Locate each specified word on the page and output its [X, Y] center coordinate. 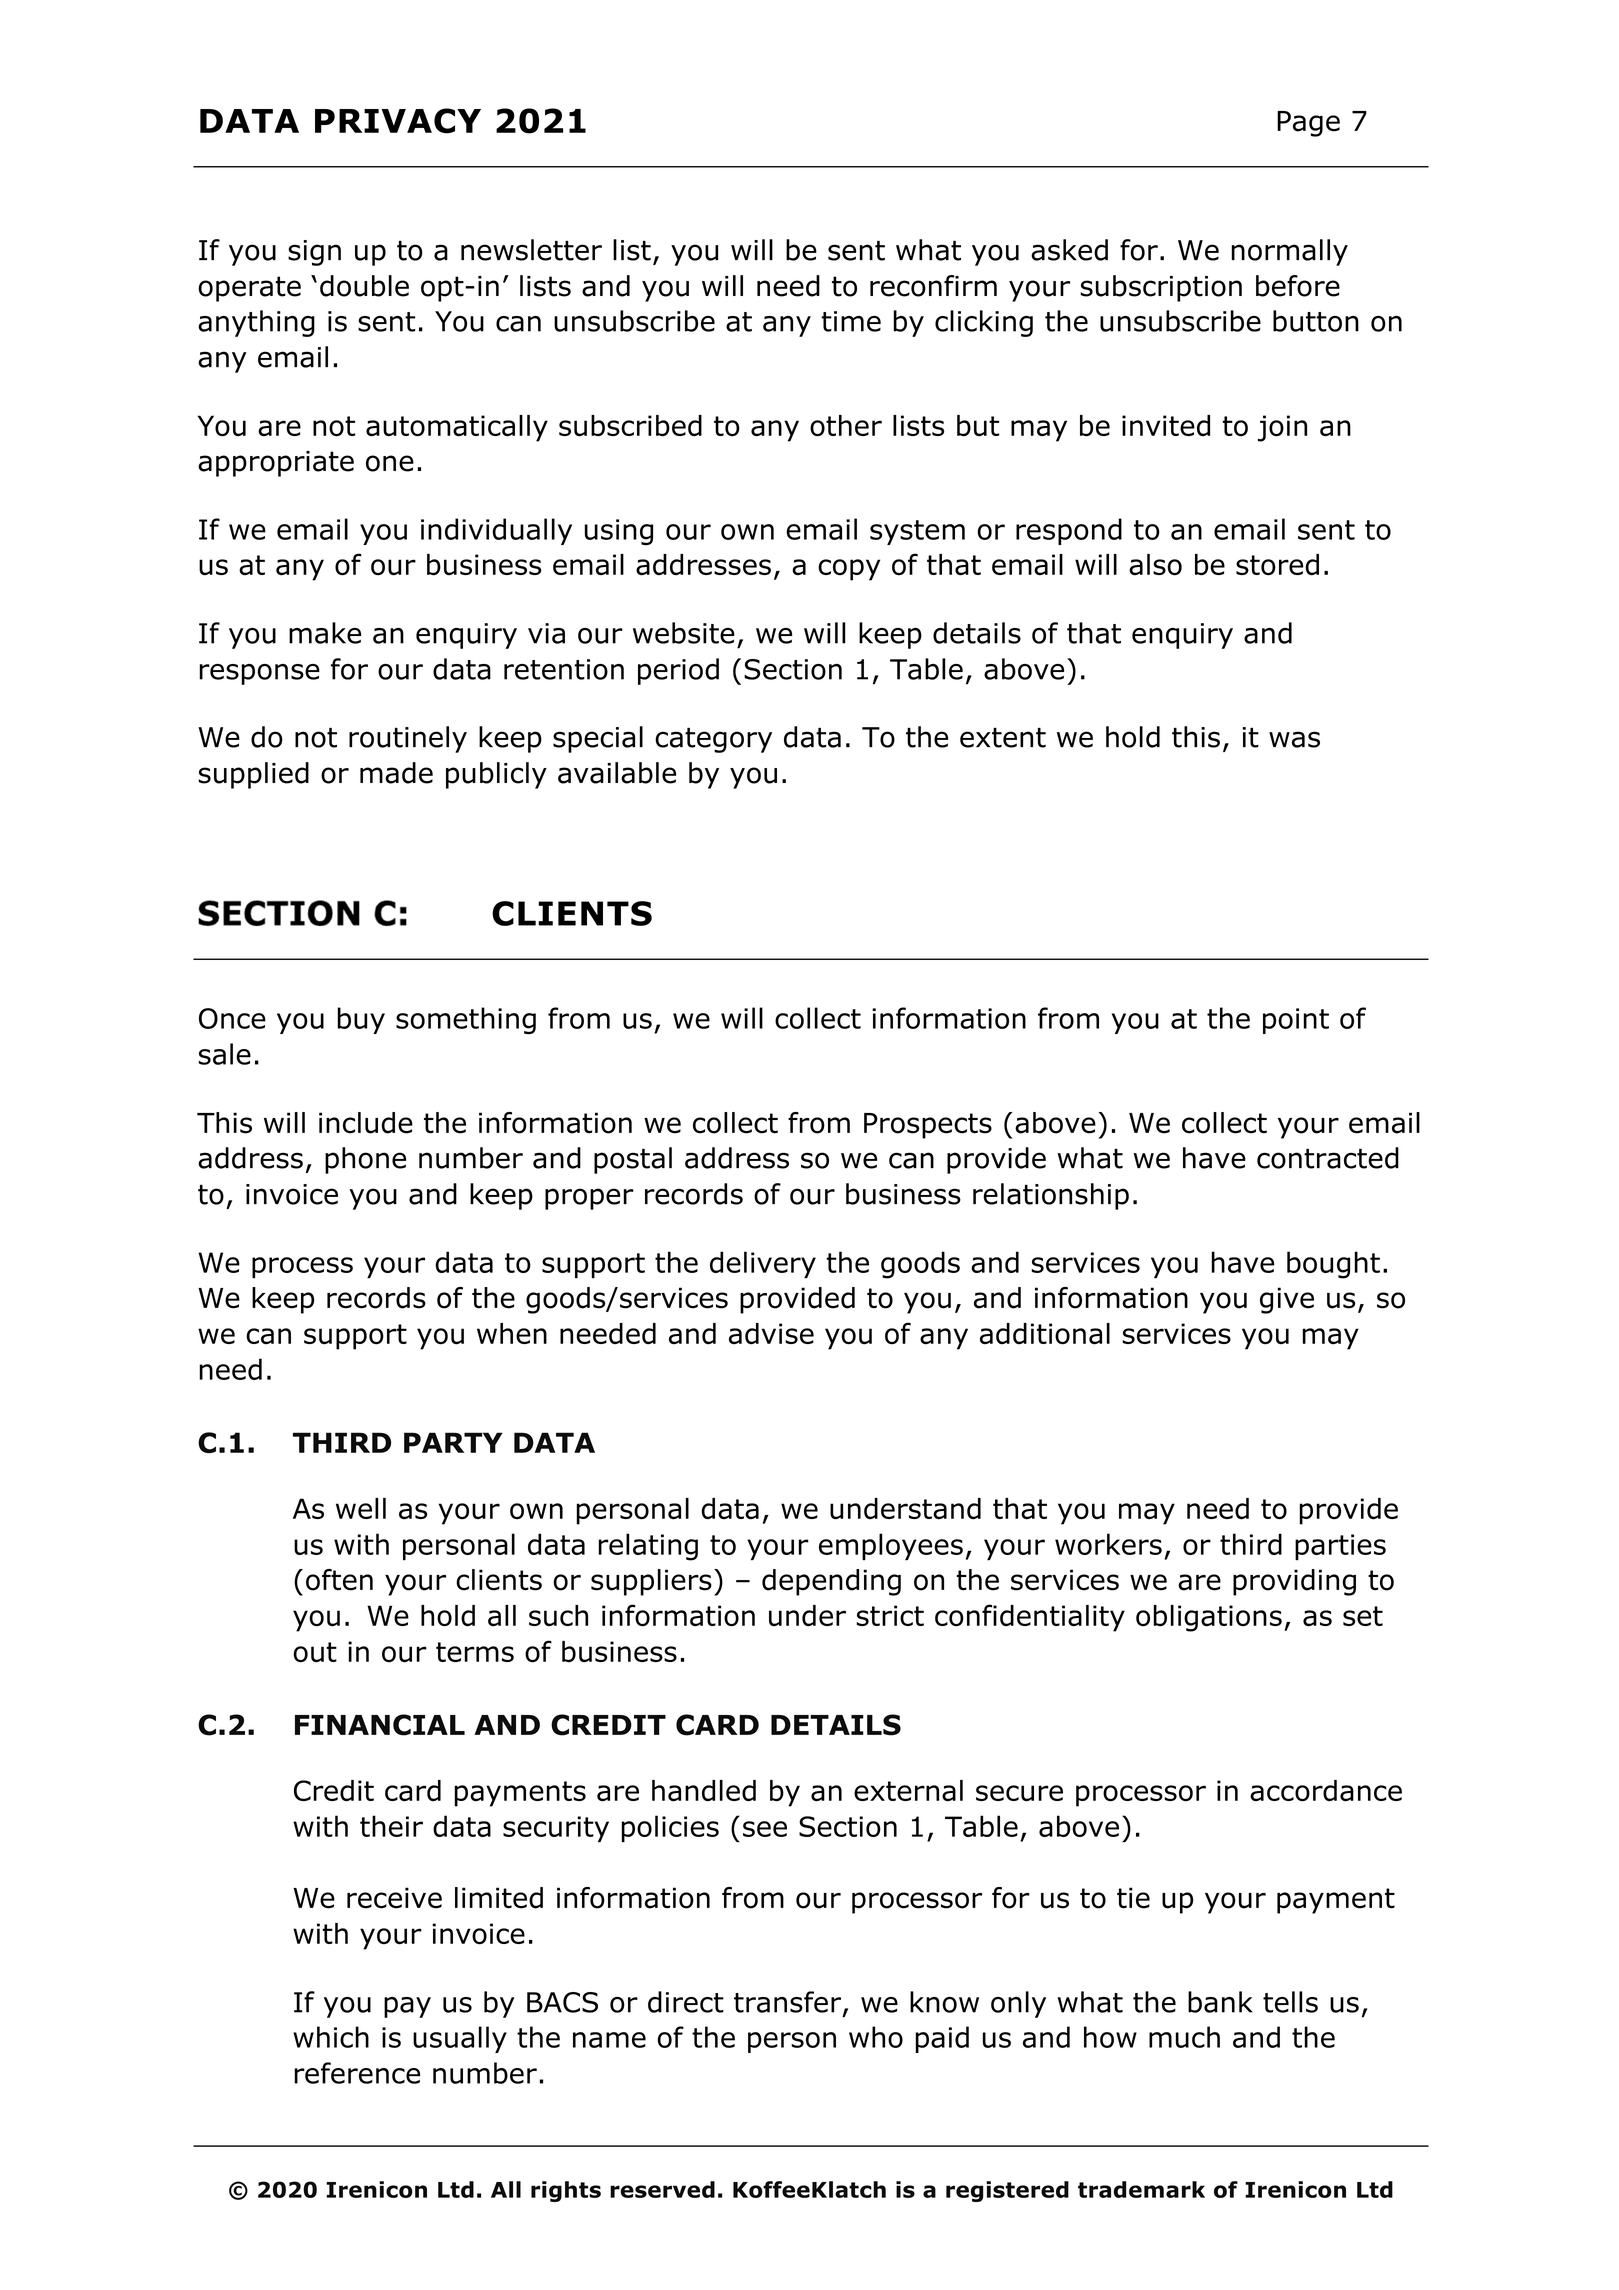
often [339, 1580]
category [713, 740]
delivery [763, 1264]
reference [357, 2073]
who [876, 2037]
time [851, 321]
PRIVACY [398, 121]
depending [831, 1582]
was [1294, 739]
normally [1289, 252]
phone [365, 1160]
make [325, 633]
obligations [1209, 1618]
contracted [1328, 1158]
